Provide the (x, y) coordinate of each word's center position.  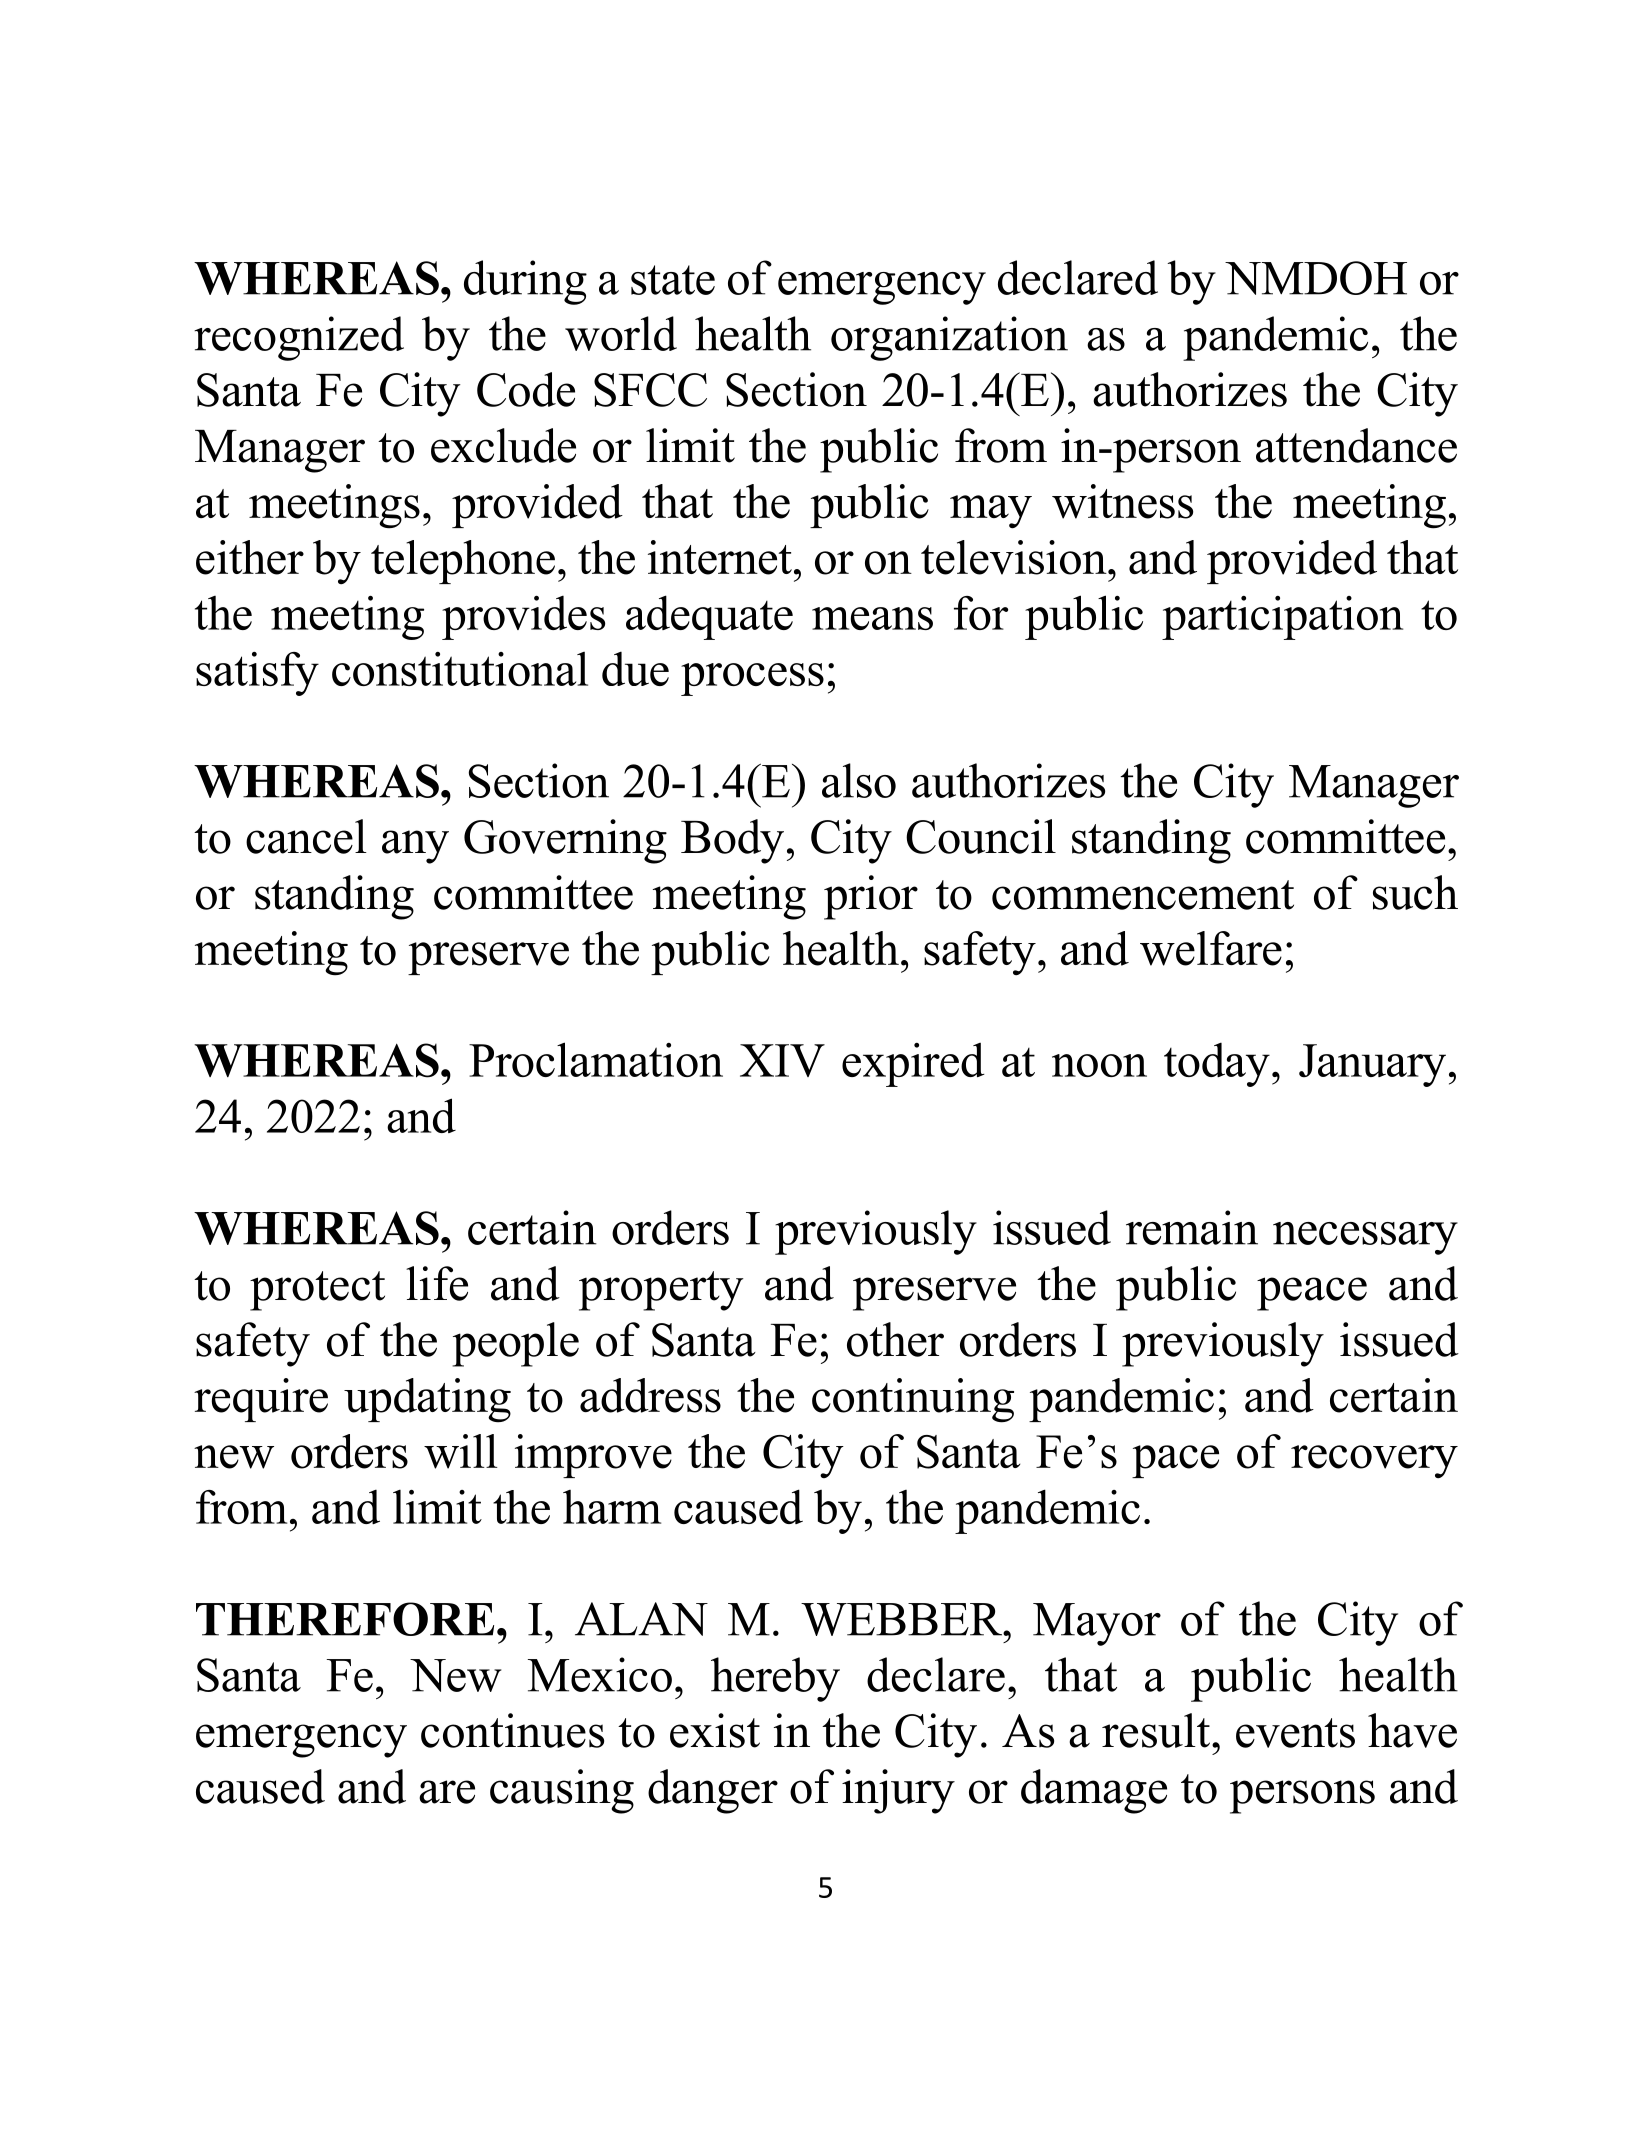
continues (512, 1730)
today (1217, 1065)
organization (949, 338)
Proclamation (596, 1059)
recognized (299, 338)
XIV (782, 1060)
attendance (1356, 445)
